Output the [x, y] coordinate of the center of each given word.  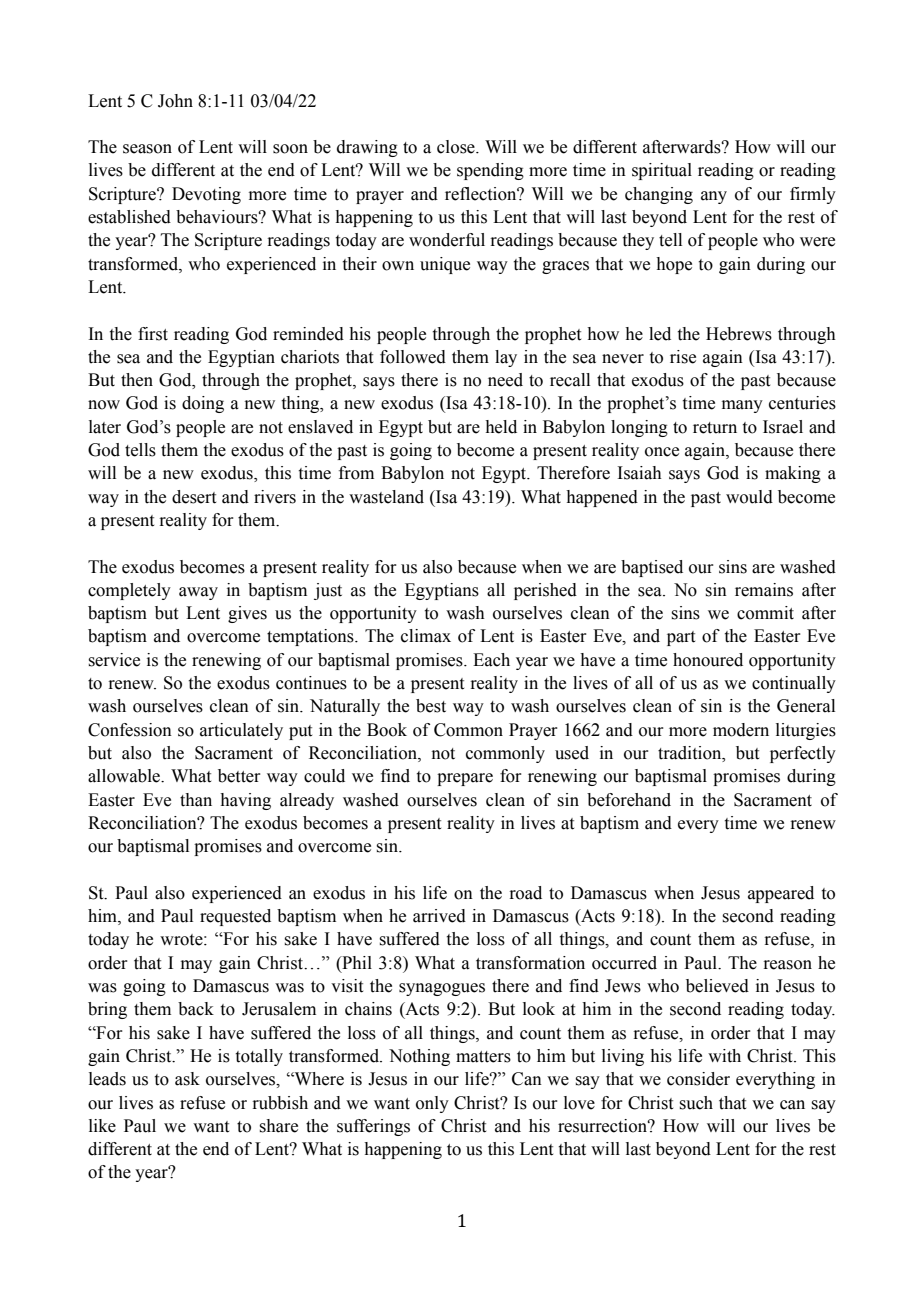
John [175, 101]
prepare [465, 779]
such [696, 1103]
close [457, 147]
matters [483, 1057]
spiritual [662, 171]
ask [187, 1079]
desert [194, 497]
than [196, 800]
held [501, 427]
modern [741, 730]
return [715, 428]
